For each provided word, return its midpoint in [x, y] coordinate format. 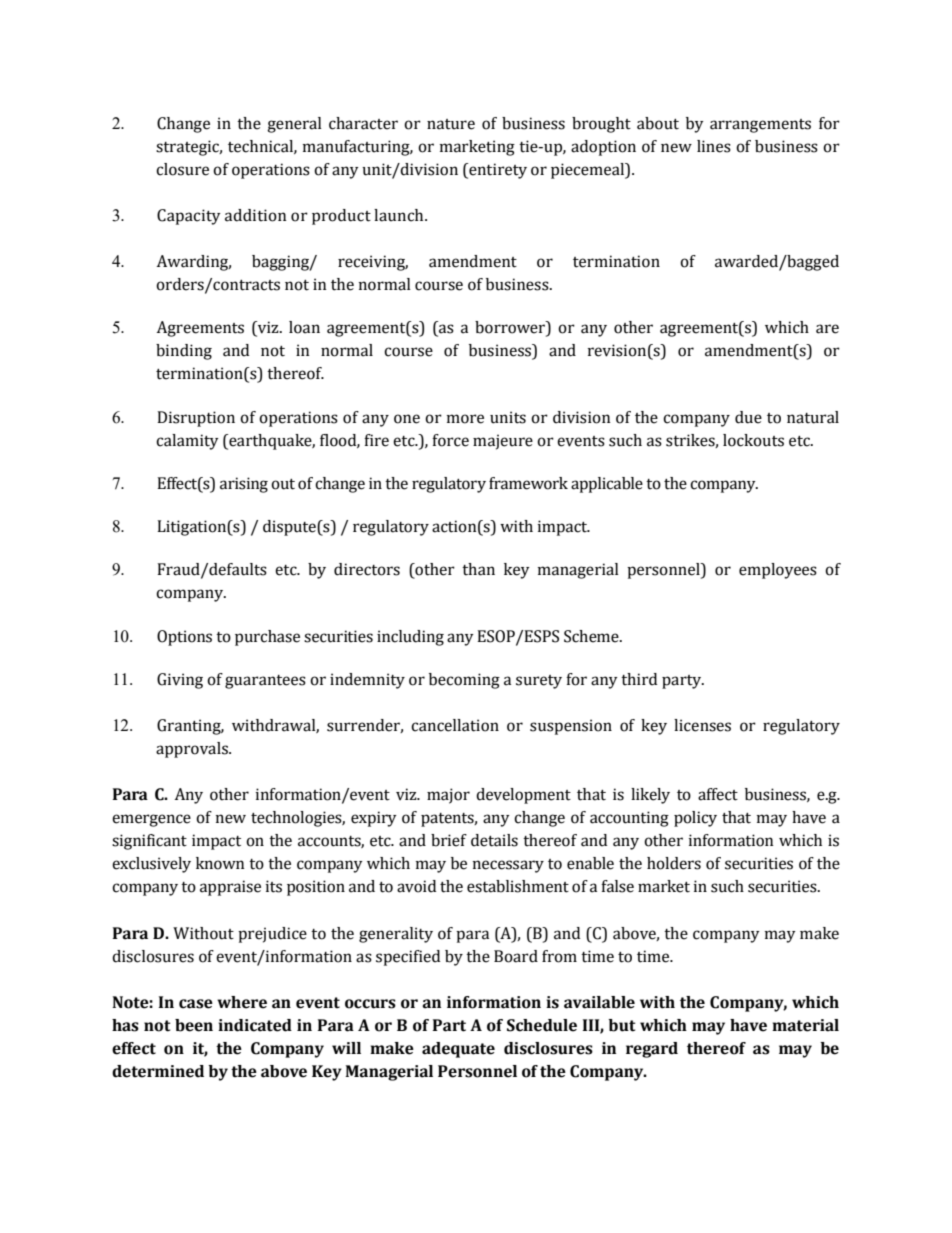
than [478, 569]
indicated [255, 1025]
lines [714, 146]
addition [256, 215]
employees [778, 571]
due [748, 417]
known [220, 863]
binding [184, 352]
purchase [267, 638]
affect [718, 794]
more [465, 419]
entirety [497, 171]
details [494, 840]
